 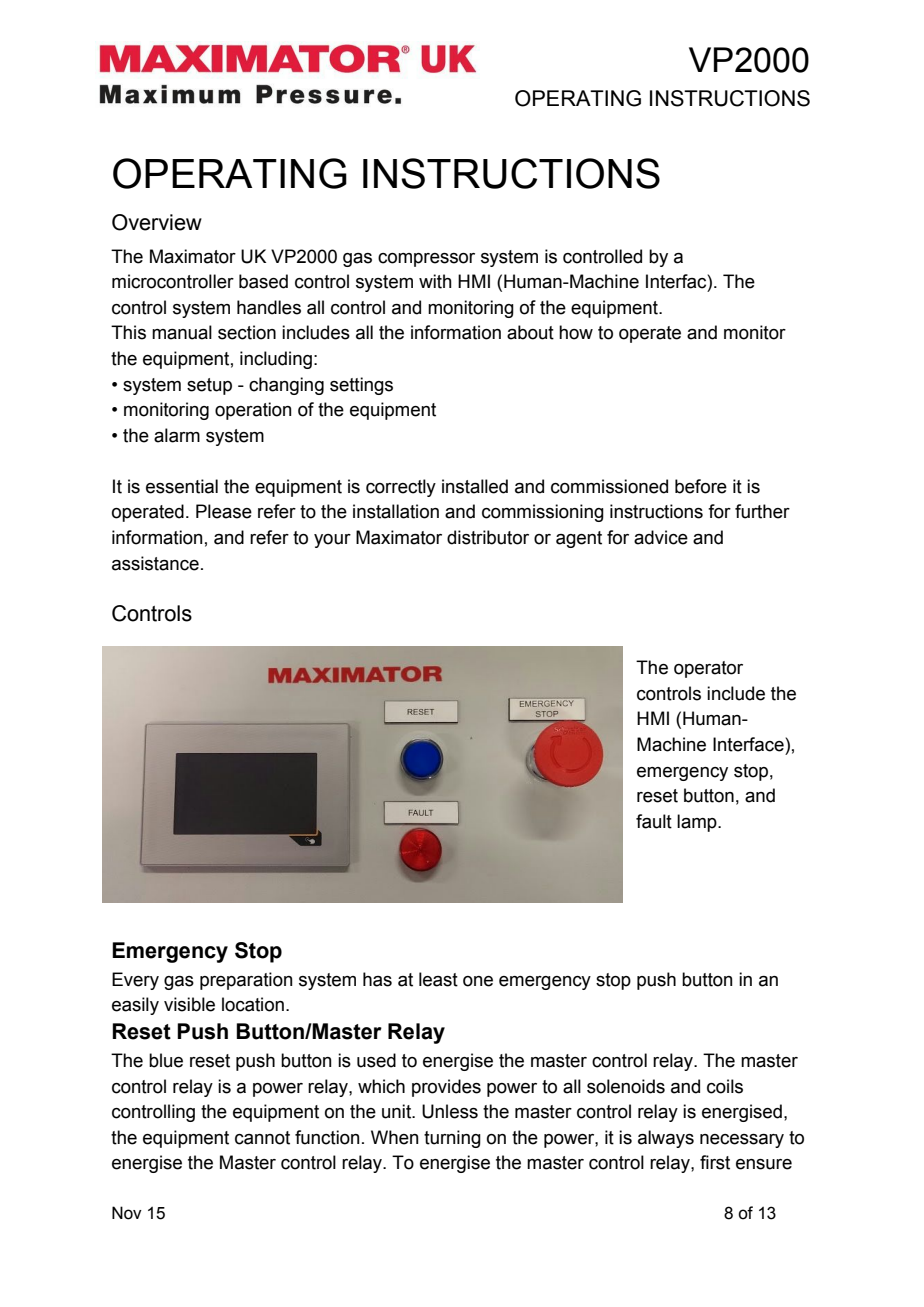 What do you see at coordinates (708, 669) in the screenshot?
I see `operator` at bounding box center [708, 669].
